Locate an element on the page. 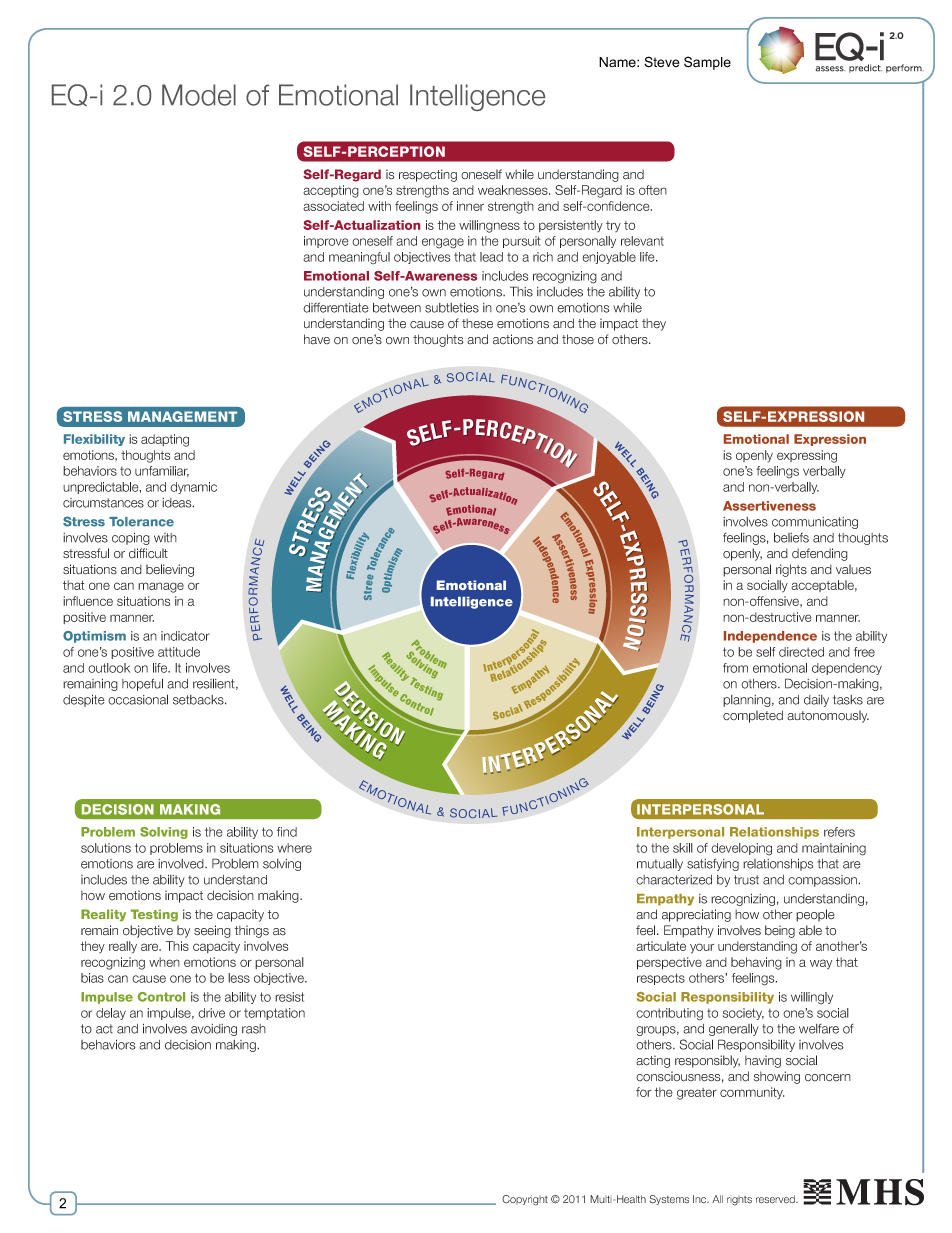 The height and width of the document is (1233, 952). Sample is located at coordinates (707, 63).
